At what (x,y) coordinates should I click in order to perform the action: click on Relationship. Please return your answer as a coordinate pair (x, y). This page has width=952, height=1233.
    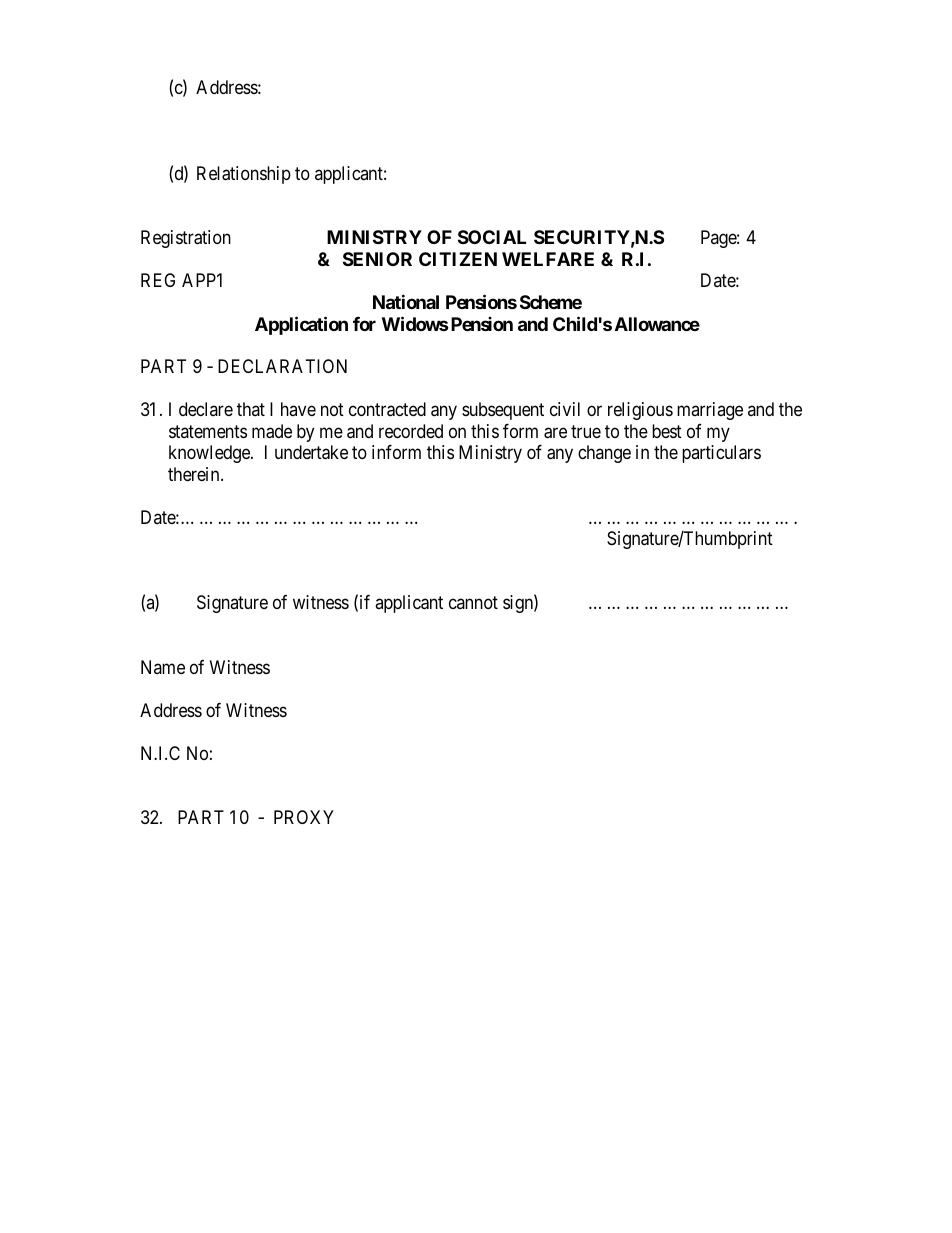
    Looking at the image, I should click on (244, 175).
